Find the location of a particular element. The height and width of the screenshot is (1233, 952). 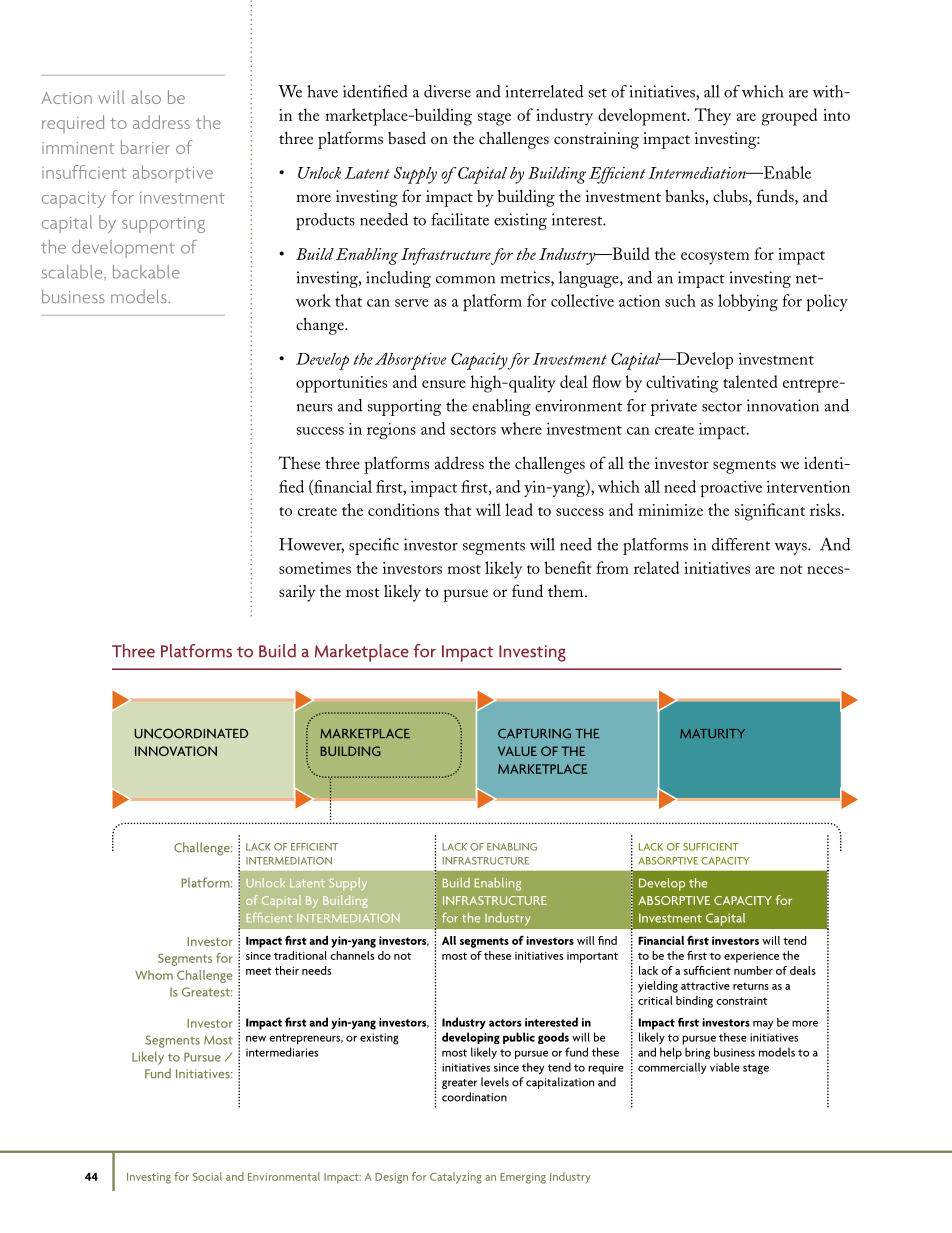

change is located at coordinates (321, 326).
